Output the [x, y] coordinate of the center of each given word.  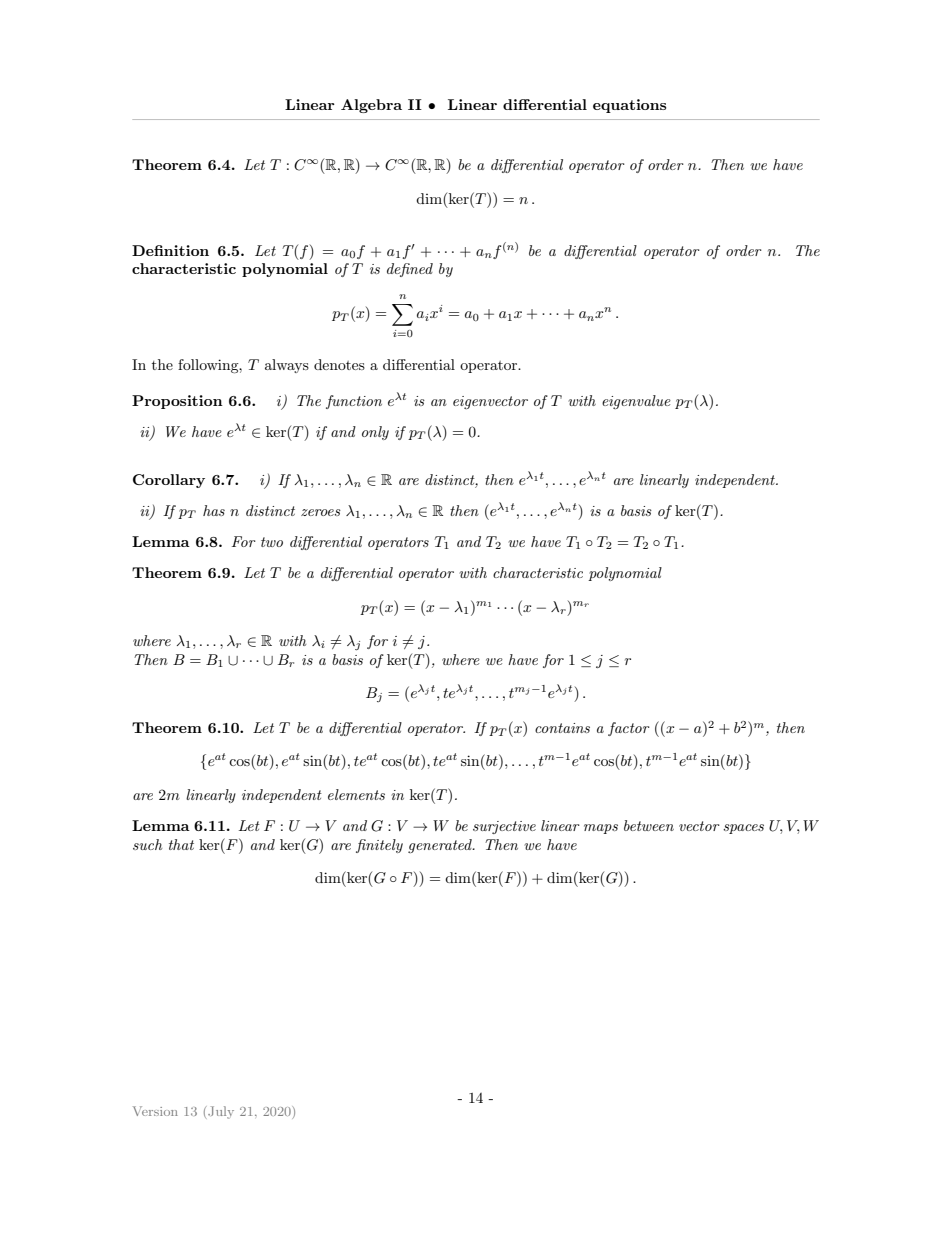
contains [562, 728]
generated [441, 846]
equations [629, 106]
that [181, 844]
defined [410, 270]
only [375, 433]
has [214, 510]
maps [601, 829]
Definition [170, 250]
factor [629, 729]
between [649, 825]
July [220, 1112]
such [147, 844]
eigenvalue [636, 402]
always [287, 366]
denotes [339, 364]
